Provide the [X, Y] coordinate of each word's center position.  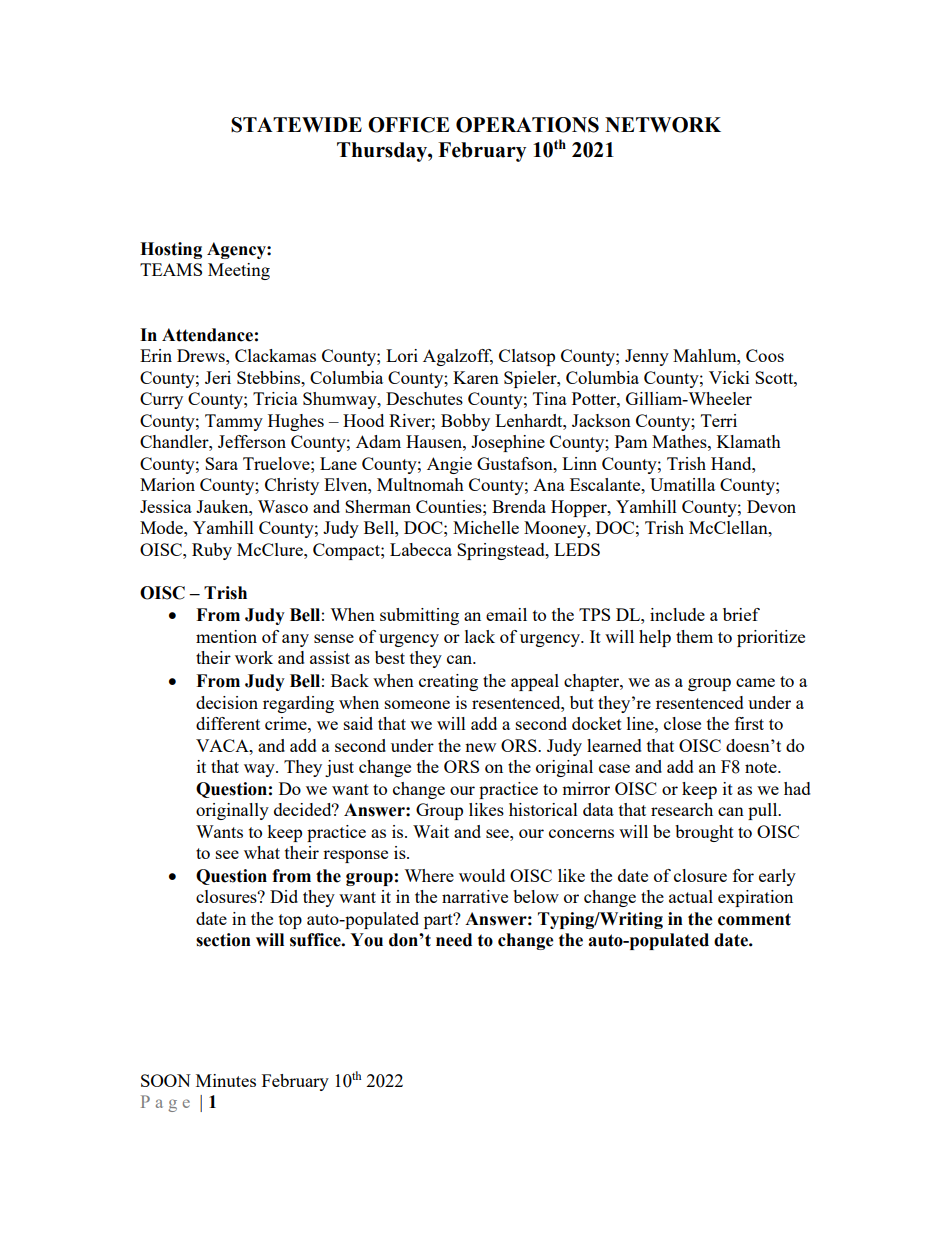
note [762, 767]
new [480, 747]
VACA [223, 745]
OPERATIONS [527, 125]
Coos [765, 355]
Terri [719, 420]
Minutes [226, 1080]
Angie [449, 465]
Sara [221, 463]
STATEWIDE [296, 125]
